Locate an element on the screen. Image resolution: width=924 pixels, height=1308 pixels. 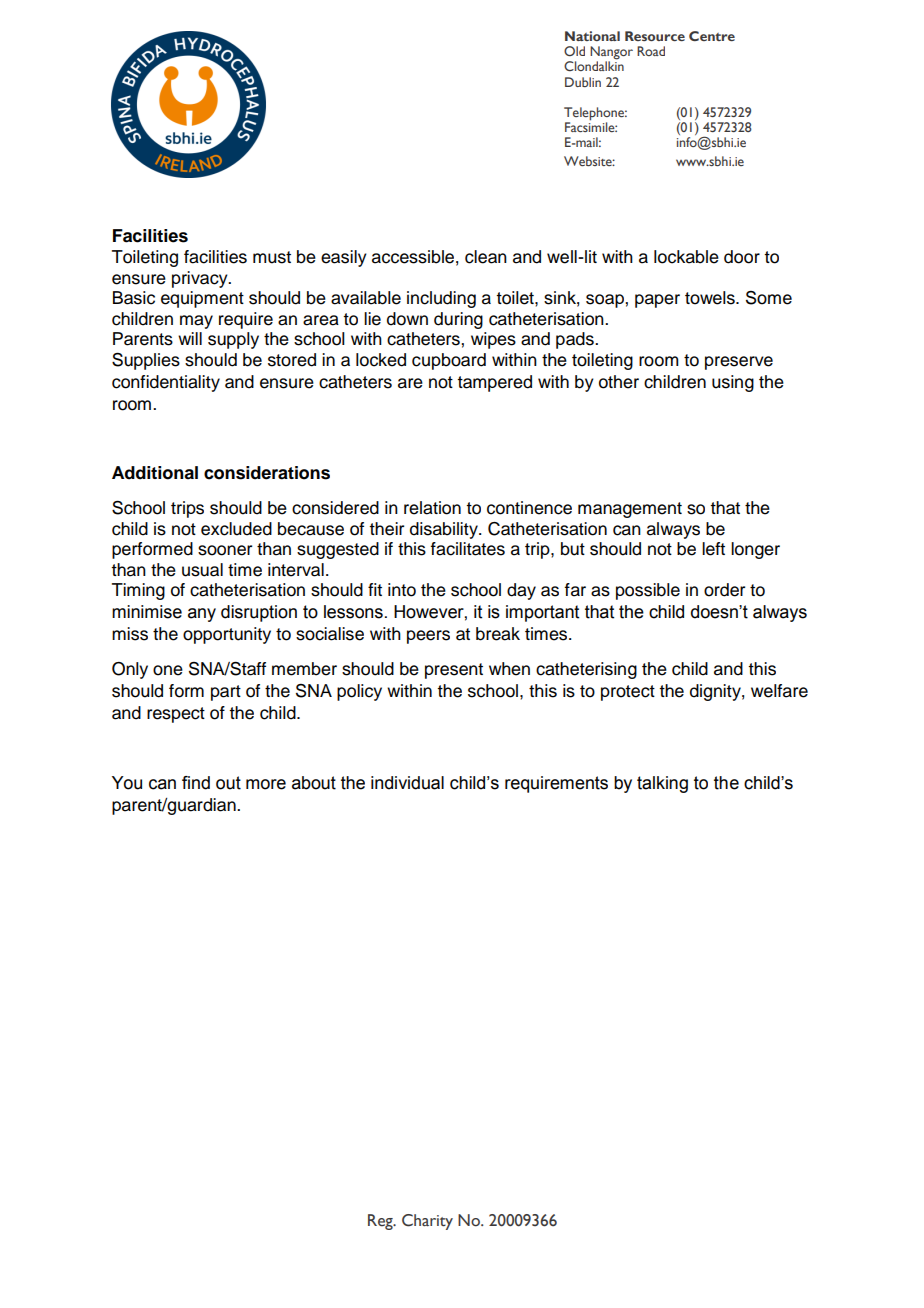
individual is located at coordinates (407, 783).
